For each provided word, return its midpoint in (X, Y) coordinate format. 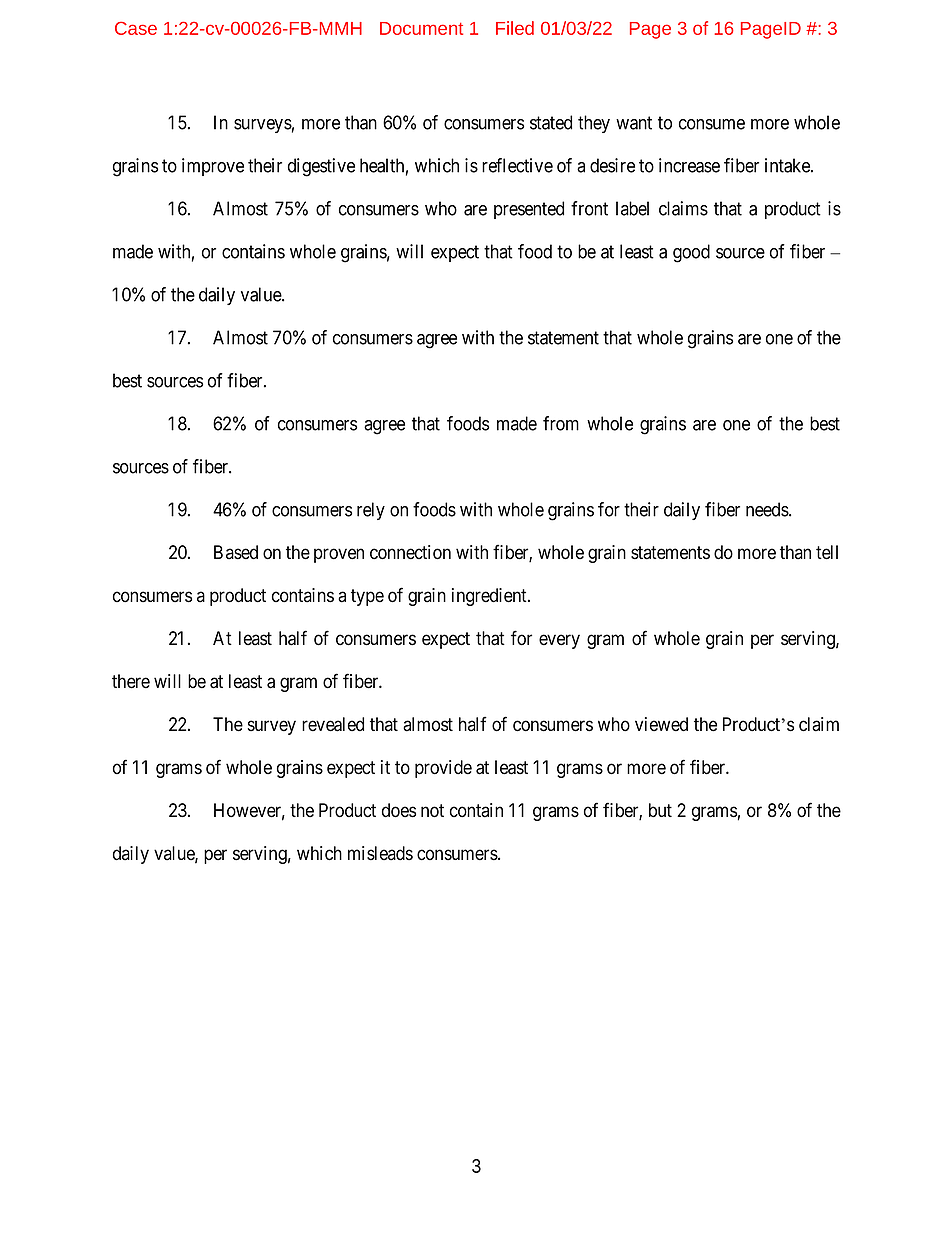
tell (827, 552)
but (660, 810)
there (131, 681)
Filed (515, 28)
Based (236, 552)
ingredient (490, 597)
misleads (380, 853)
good (691, 253)
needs (767, 509)
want (634, 123)
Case (136, 28)
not (432, 811)
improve (213, 167)
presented (529, 210)
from (561, 423)
